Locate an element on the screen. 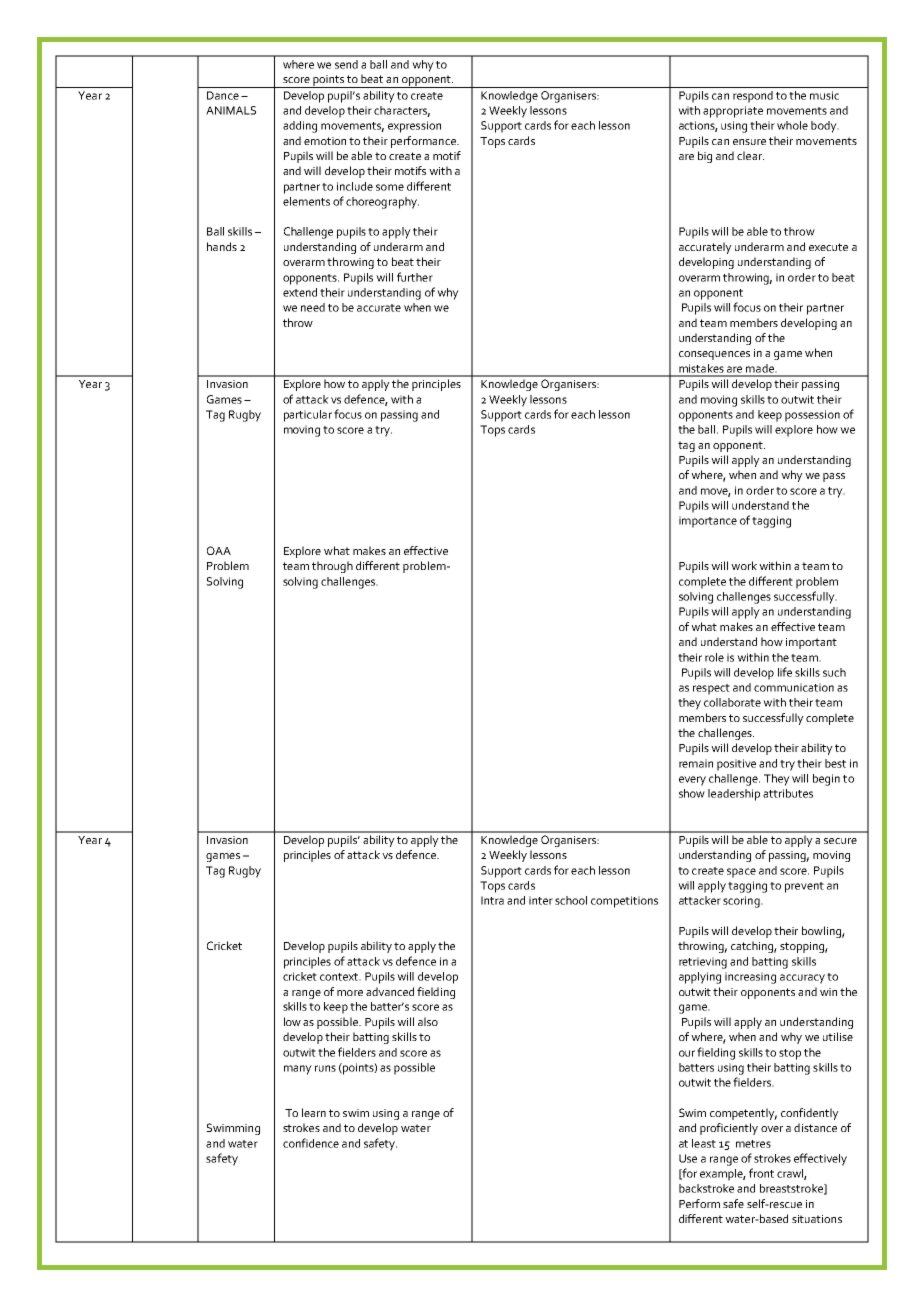  life is located at coordinates (785, 672).
